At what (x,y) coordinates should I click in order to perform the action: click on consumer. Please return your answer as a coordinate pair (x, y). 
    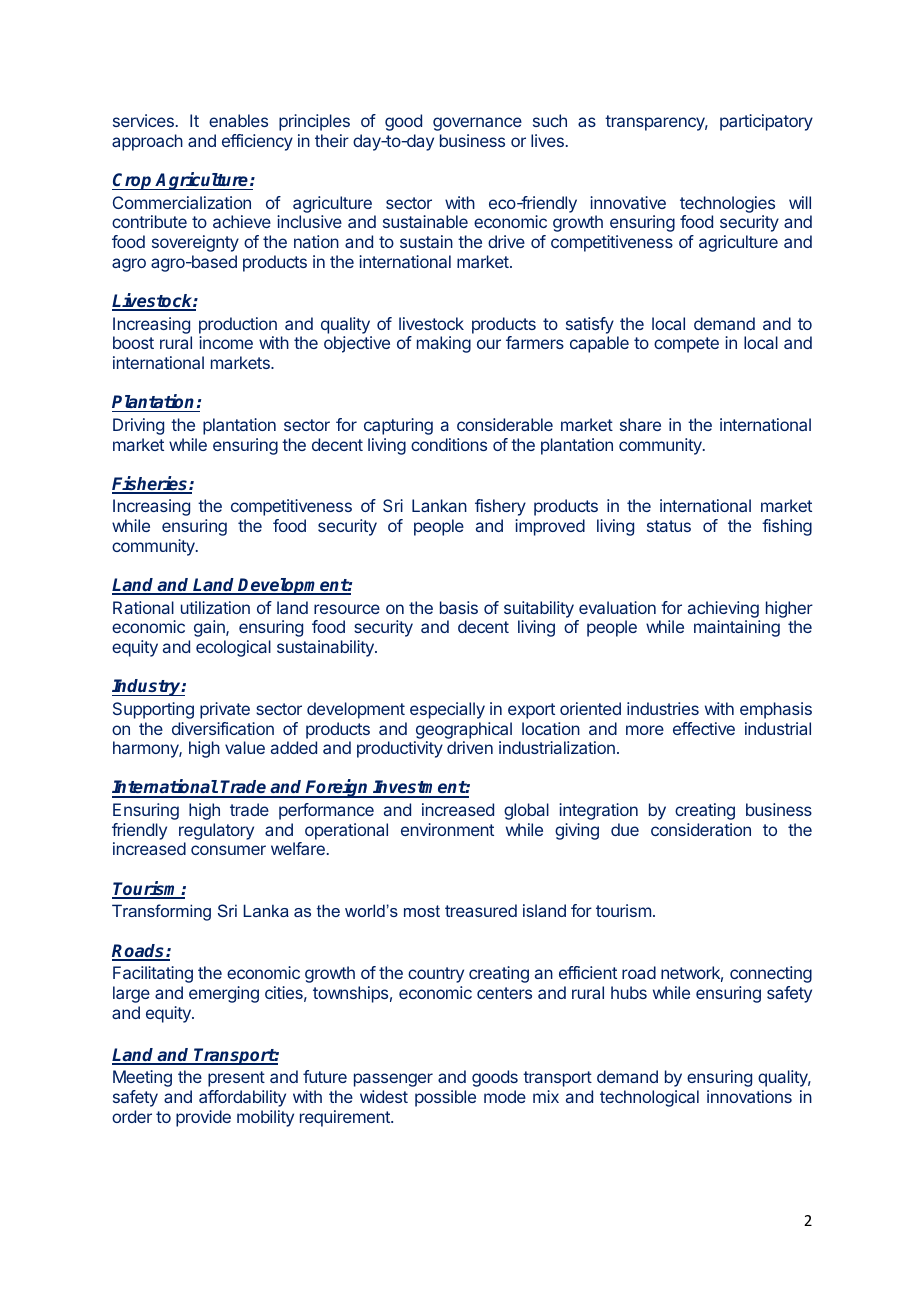
    Looking at the image, I should click on (228, 850).
